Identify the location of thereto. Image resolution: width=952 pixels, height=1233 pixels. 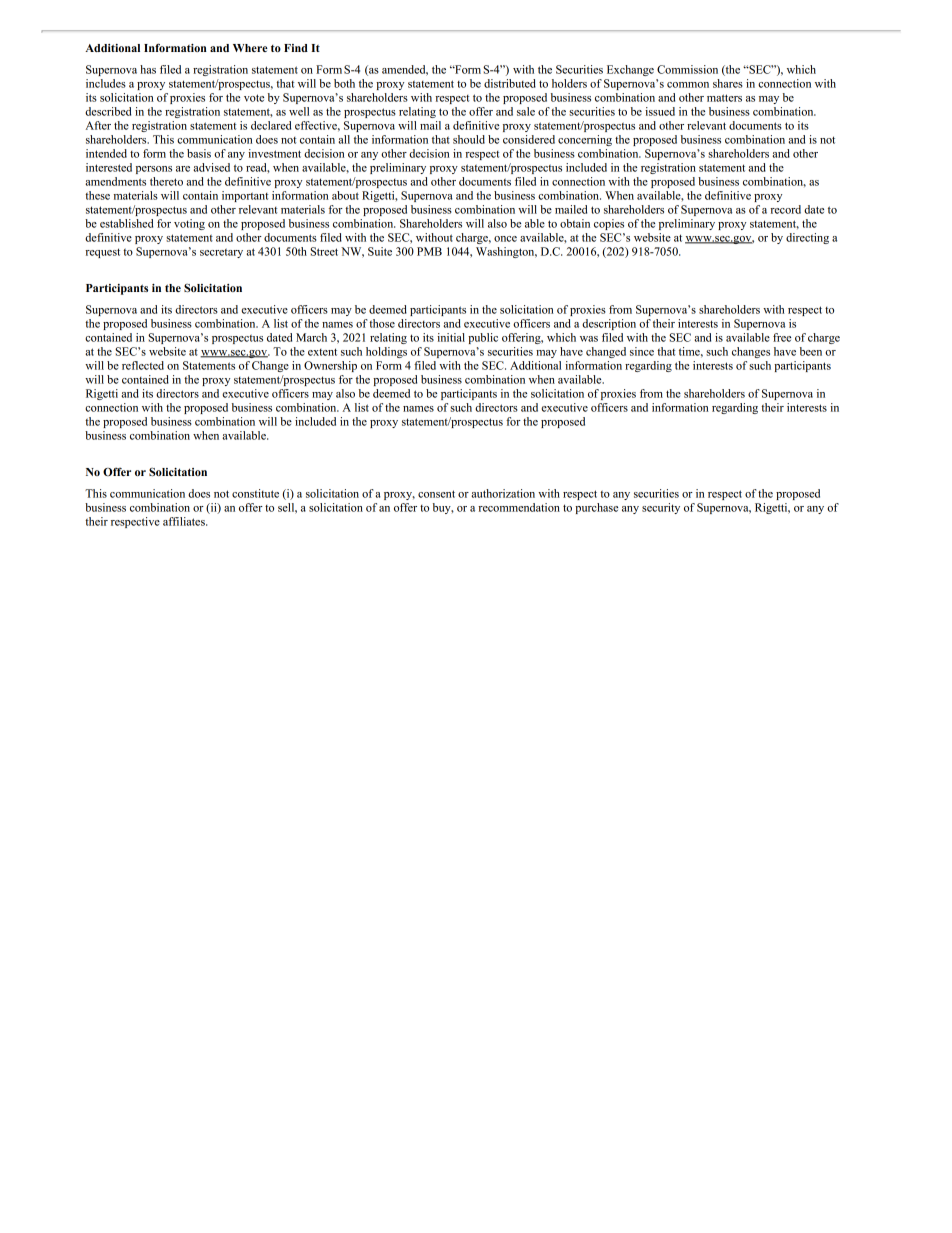
(166, 181).
